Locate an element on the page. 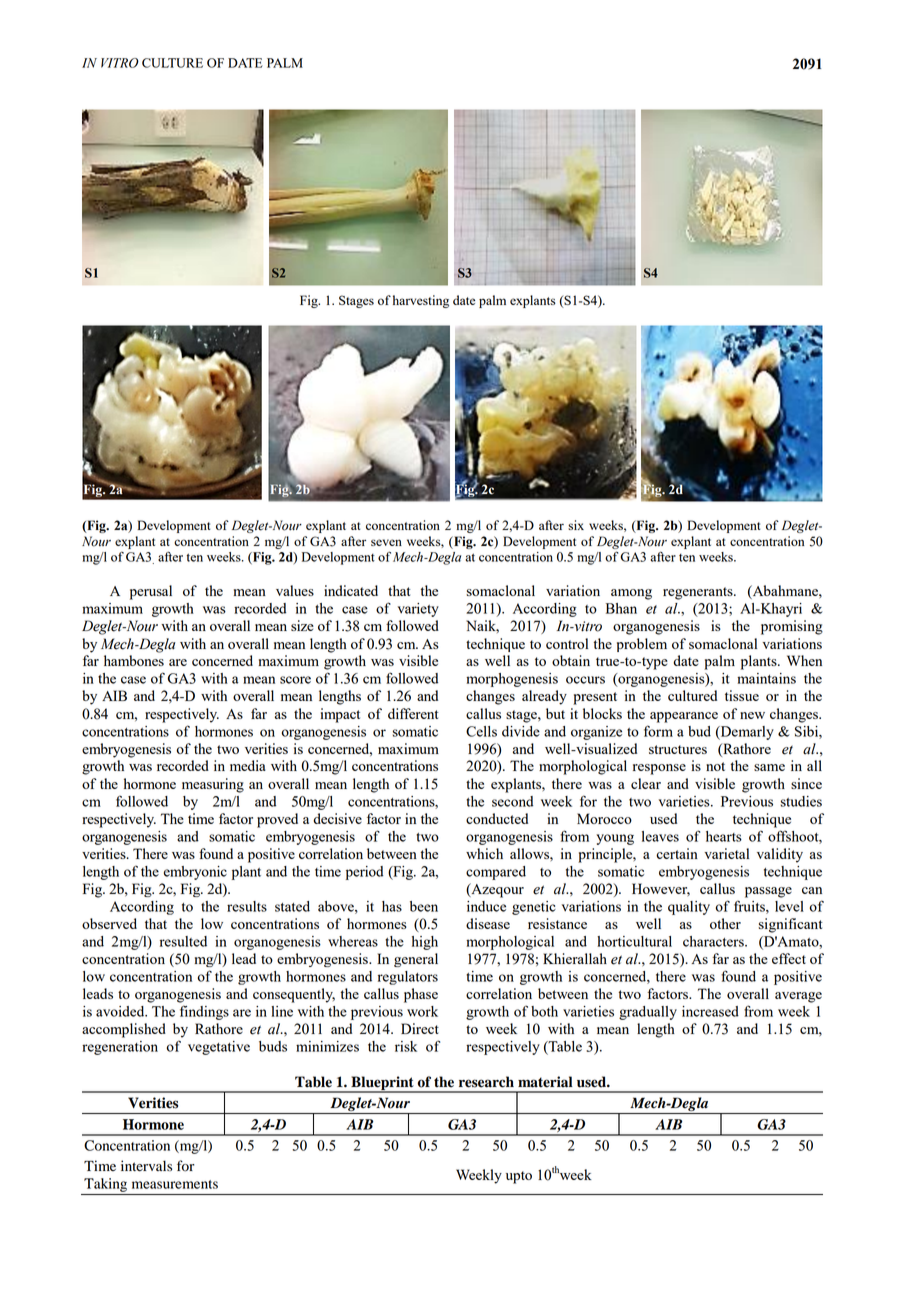 Image resolution: width=905 pixels, height=1316 pixels. measurements is located at coordinates (175, 1184).
